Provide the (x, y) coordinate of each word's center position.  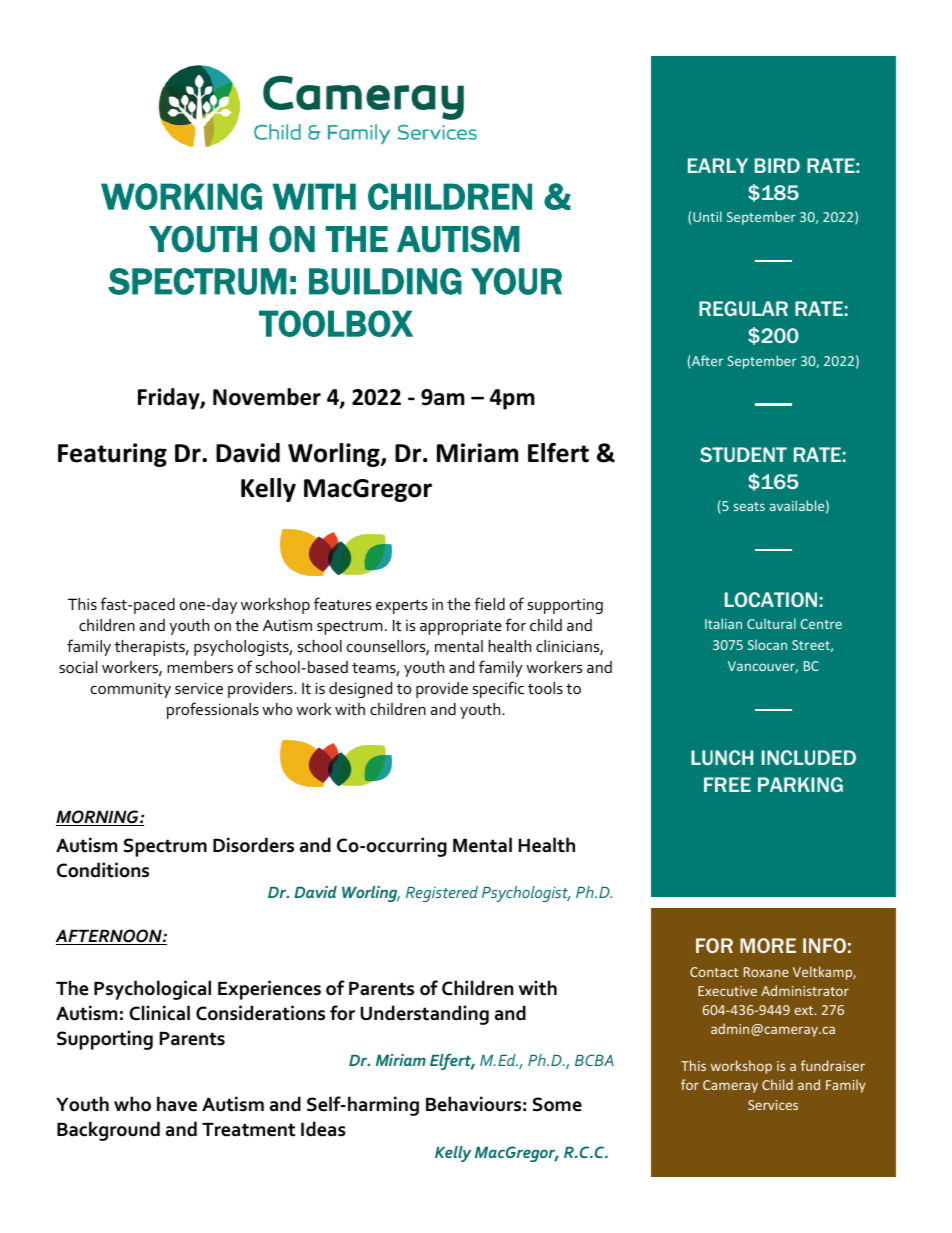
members (200, 667)
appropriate (461, 627)
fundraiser (833, 1065)
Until (707, 216)
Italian (723, 623)
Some (557, 1104)
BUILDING (385, 281)
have (177, 1104)
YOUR (516, 281)
